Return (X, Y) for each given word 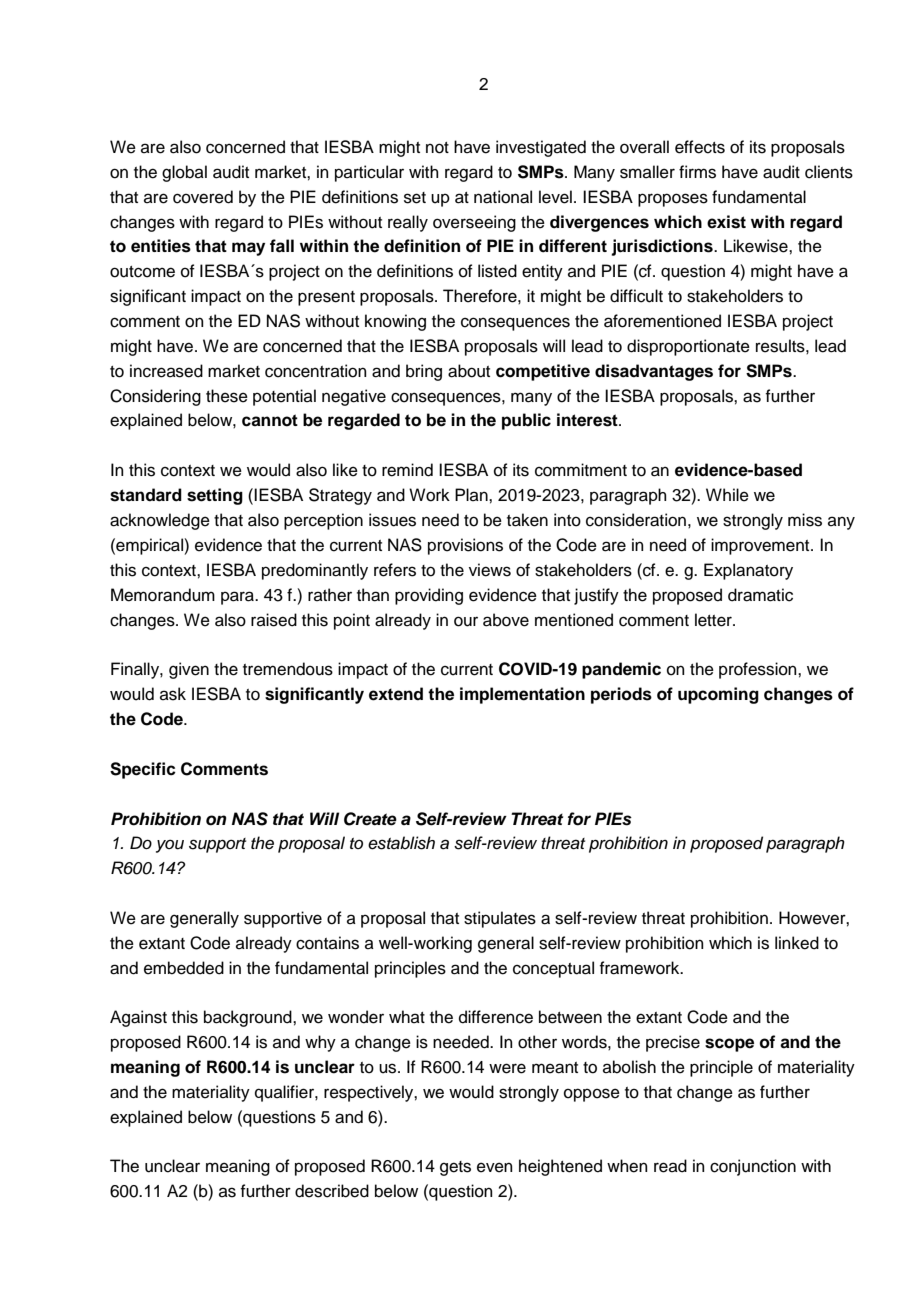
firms (697, 172)
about (469, 371)
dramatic (760, 595)
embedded (184, 968)
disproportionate (688, 347)
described (332, 1191)
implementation (522, 695)
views (490, 570)
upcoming (718, 695)
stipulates (500, 919)
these (227, 396)
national (503, 197)
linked (797, 943)
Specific (143, 770)
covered (203, 197)
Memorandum (163, 595)
